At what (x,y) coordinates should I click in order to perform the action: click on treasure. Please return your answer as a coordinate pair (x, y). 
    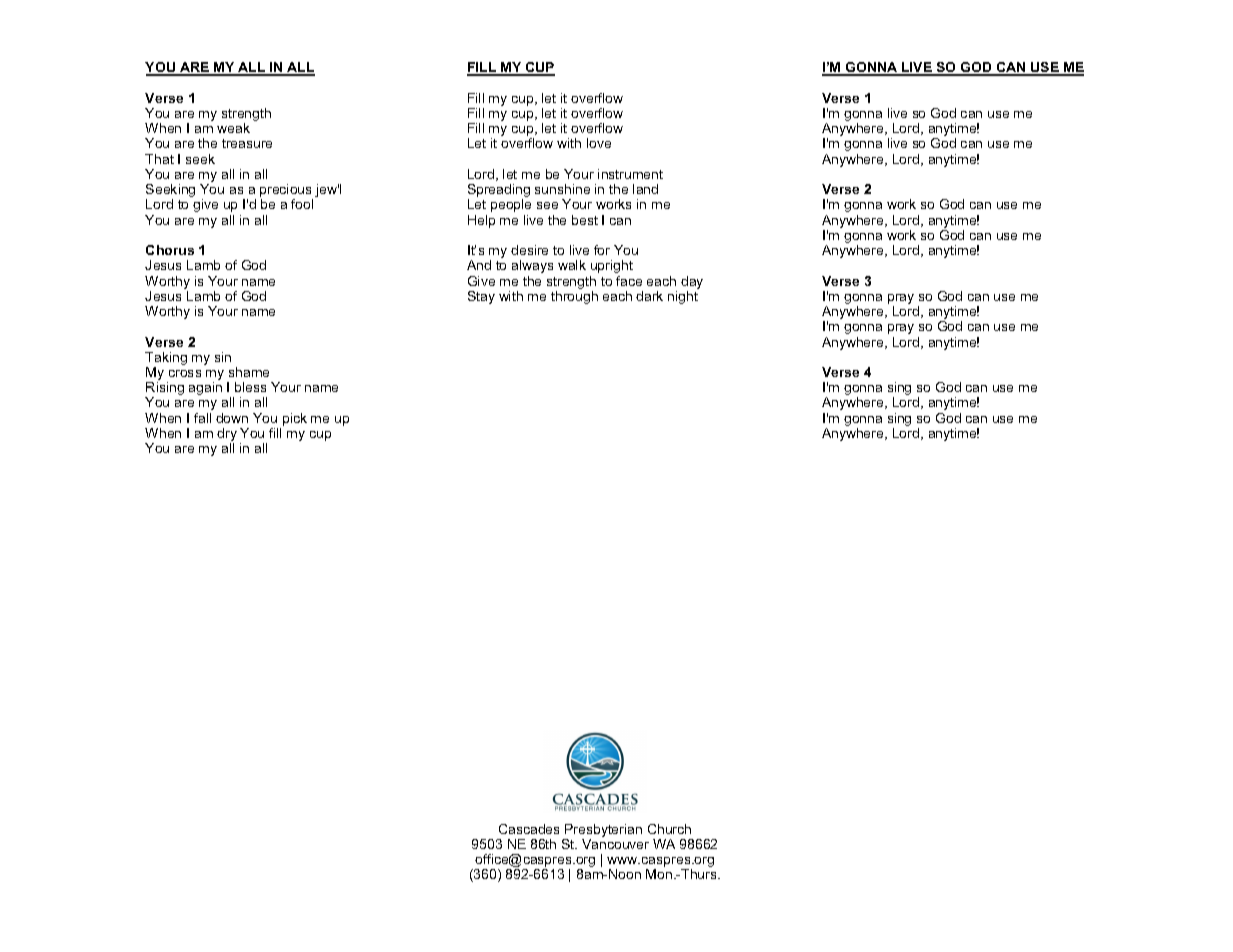
    Looking at the image, I should click on (247, 143).
